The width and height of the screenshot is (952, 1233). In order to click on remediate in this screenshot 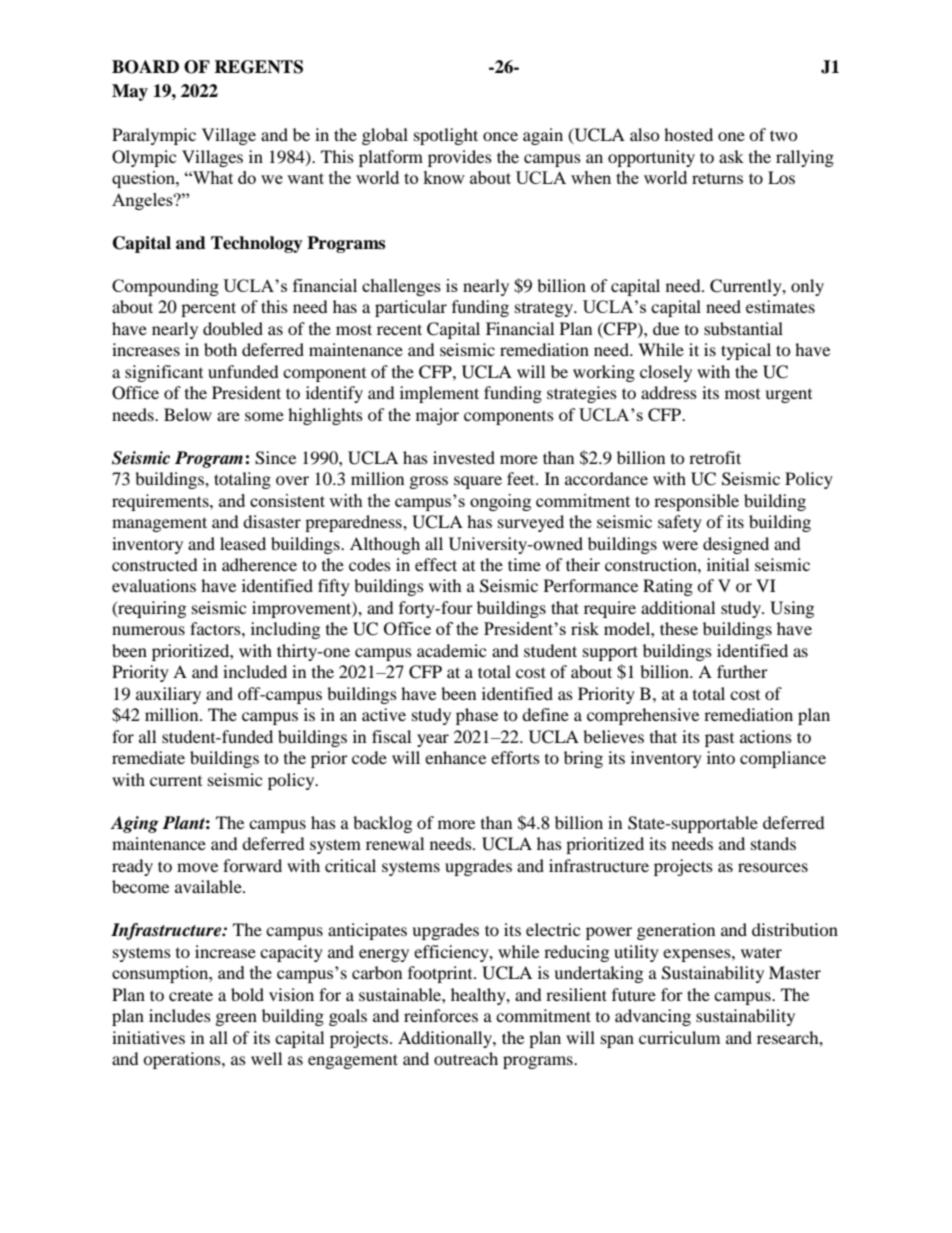, I will do `click(148, 757)`.
